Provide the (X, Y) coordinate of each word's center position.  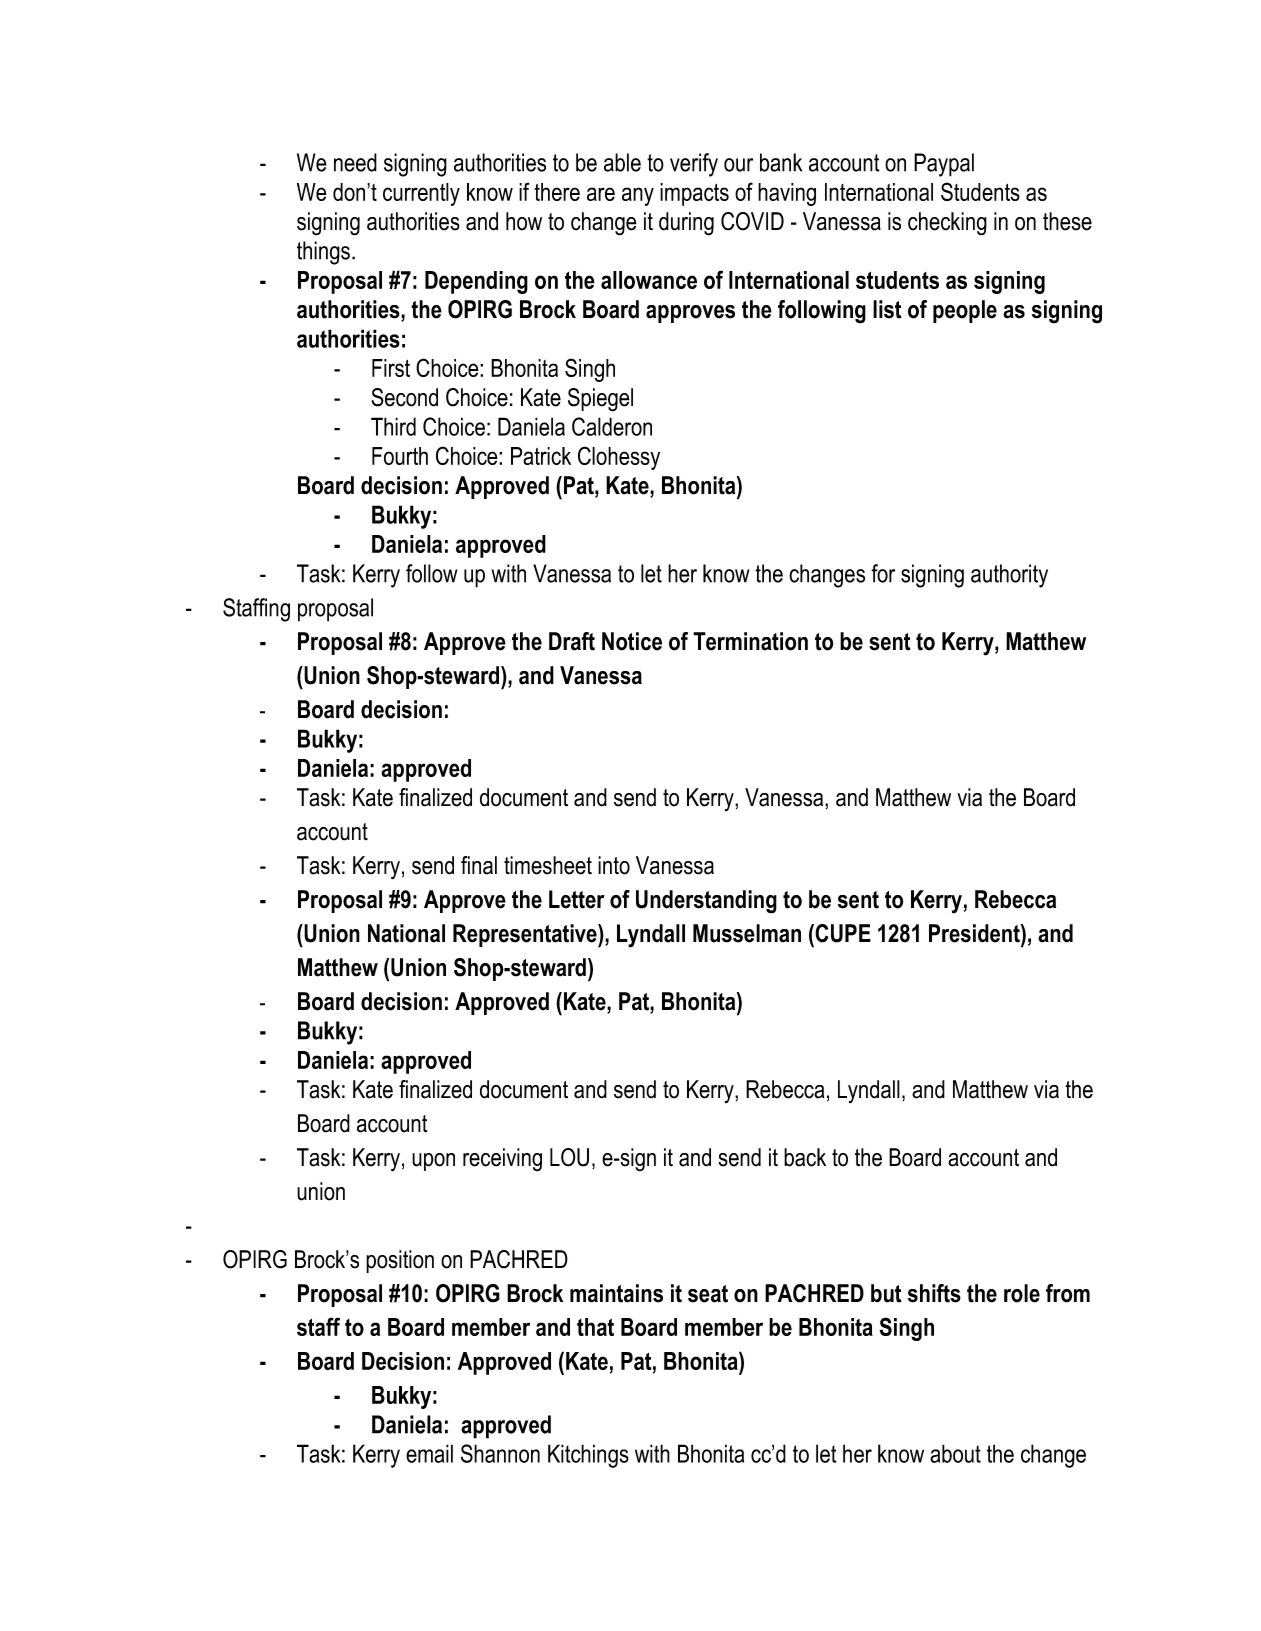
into (614, 865)
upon (433, 1162)
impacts (694, 194)
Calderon (612, 426)
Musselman (747, 933)
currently (421, 194)
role (1022, 1293)
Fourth (400, 456)
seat (708, 1294)
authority (1009, 576)
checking (947, 224)
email (429, 1453)
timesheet (548, 865)
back (805, 1157)
